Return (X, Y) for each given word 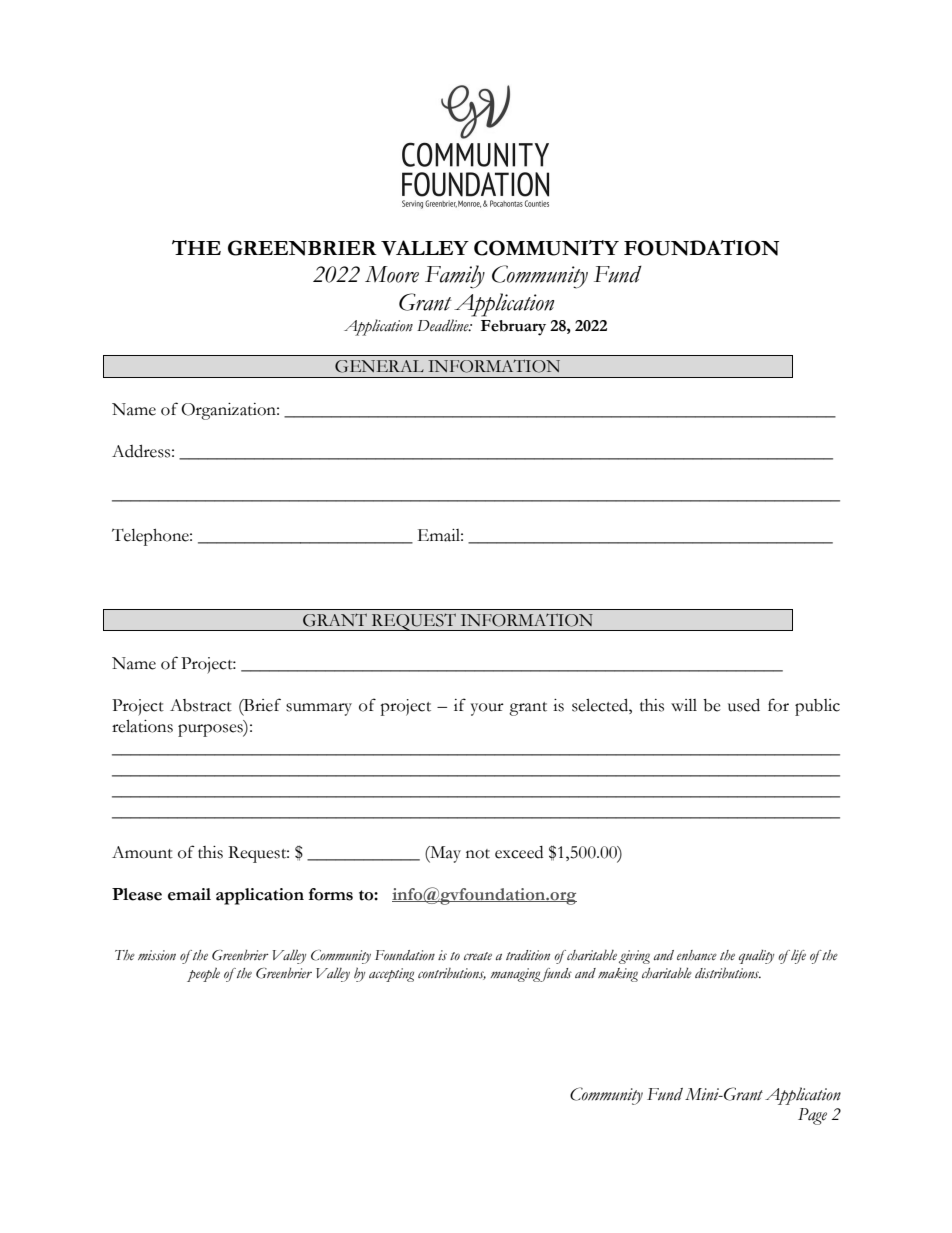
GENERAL (379, 366)
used (744, 705)
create (478, 956)
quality (756, 957)
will (684, 705)
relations (142, 726)
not (478, 854)
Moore (392, 274)
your (487, 709)
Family (455, 277)
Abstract (201, 705)
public (817, 707)
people (203, 975)
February (513, 328)
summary (319, 709)
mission (157, 955)
